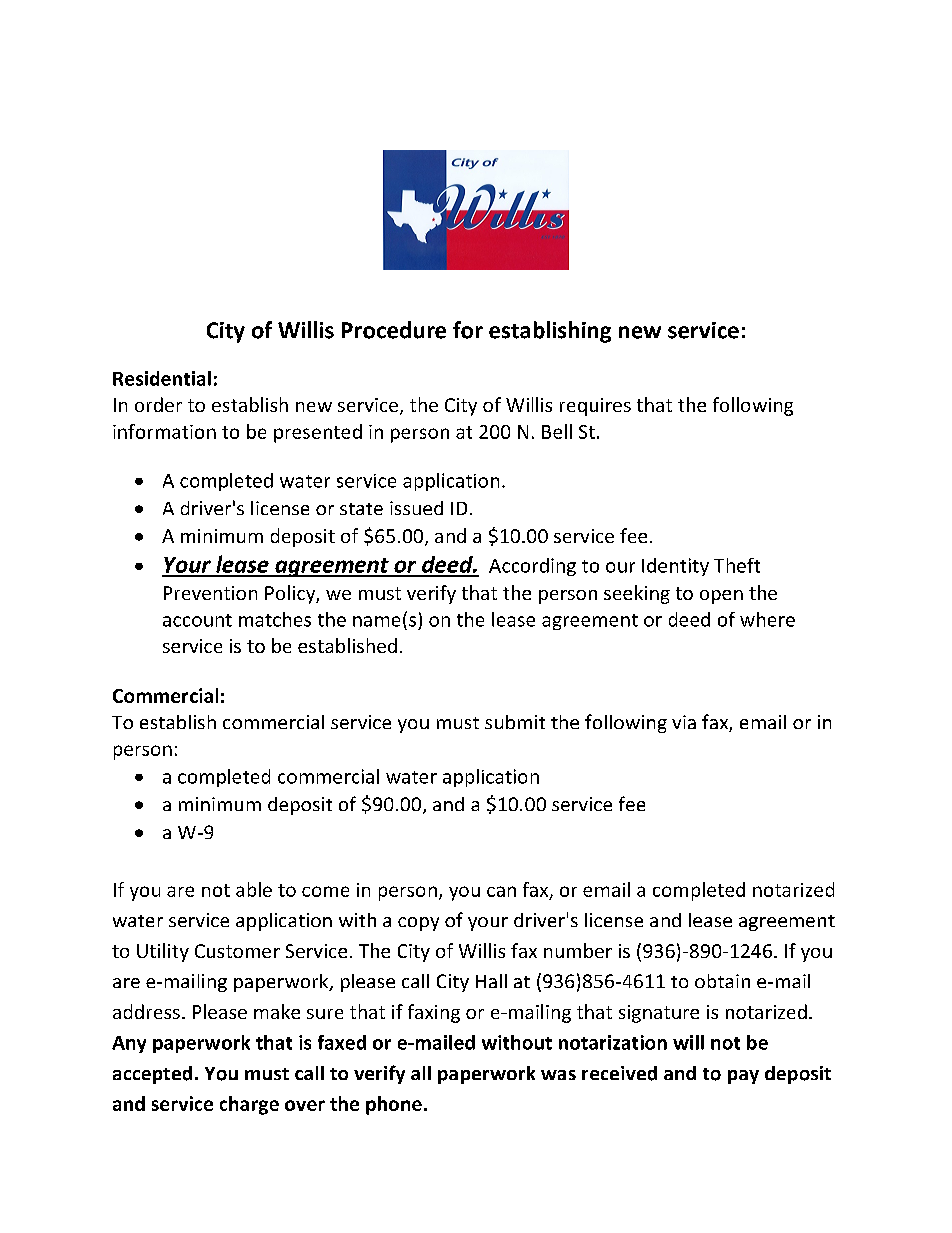 The height and width of the image is (1233, 952). I want to click on copy, so click(418, 924).
